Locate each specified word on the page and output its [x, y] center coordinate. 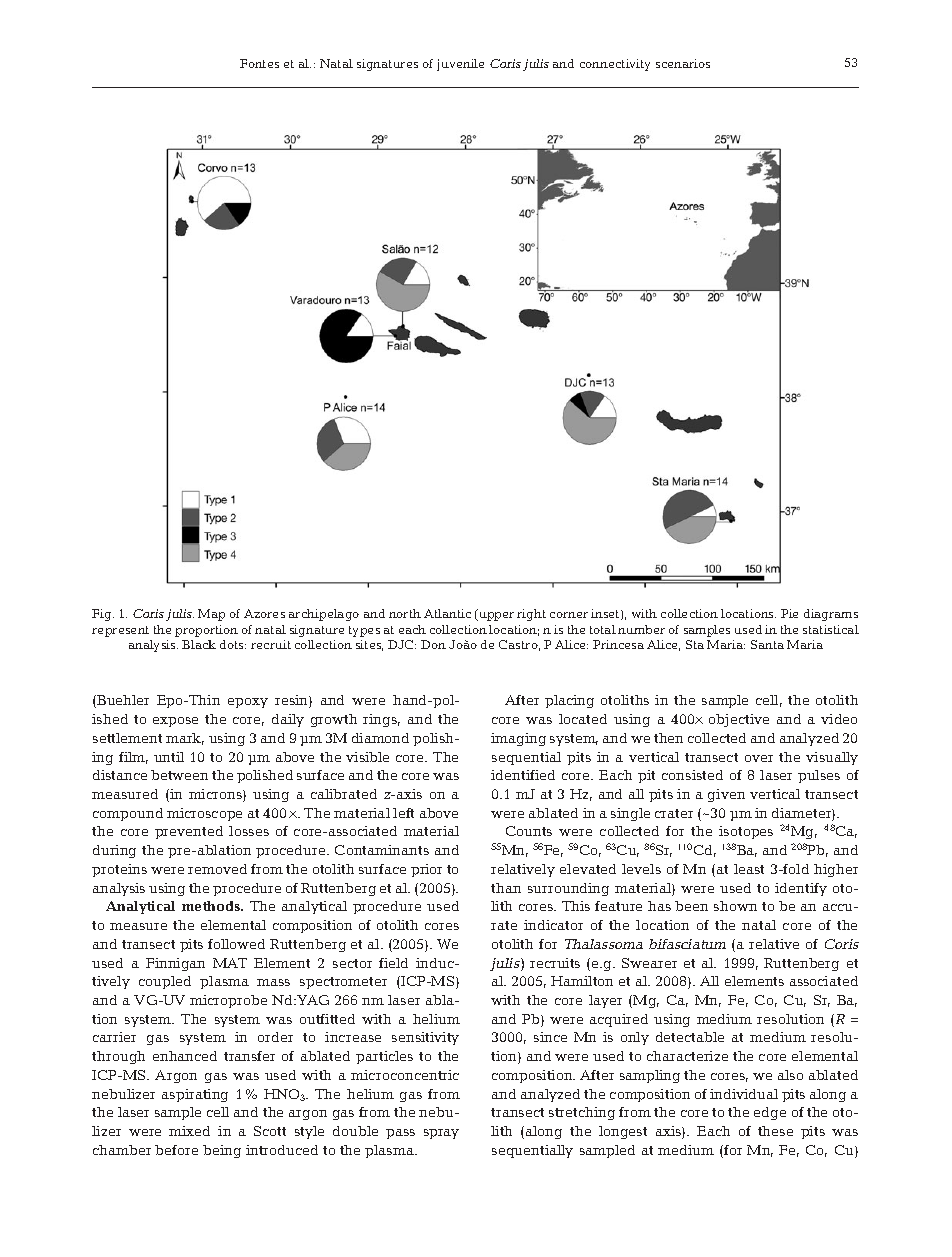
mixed [189, 1131]
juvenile [460, 65]
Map [211, 615]
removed [217, 869]
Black [199, 644]
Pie [789, 613]
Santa [767, 644]
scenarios [683, 63]
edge [770, 1113]
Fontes [259, 63]
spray [441, 1134]
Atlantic [447, 613]
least [749, 869]
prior [426, 870]
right [531, 615]
